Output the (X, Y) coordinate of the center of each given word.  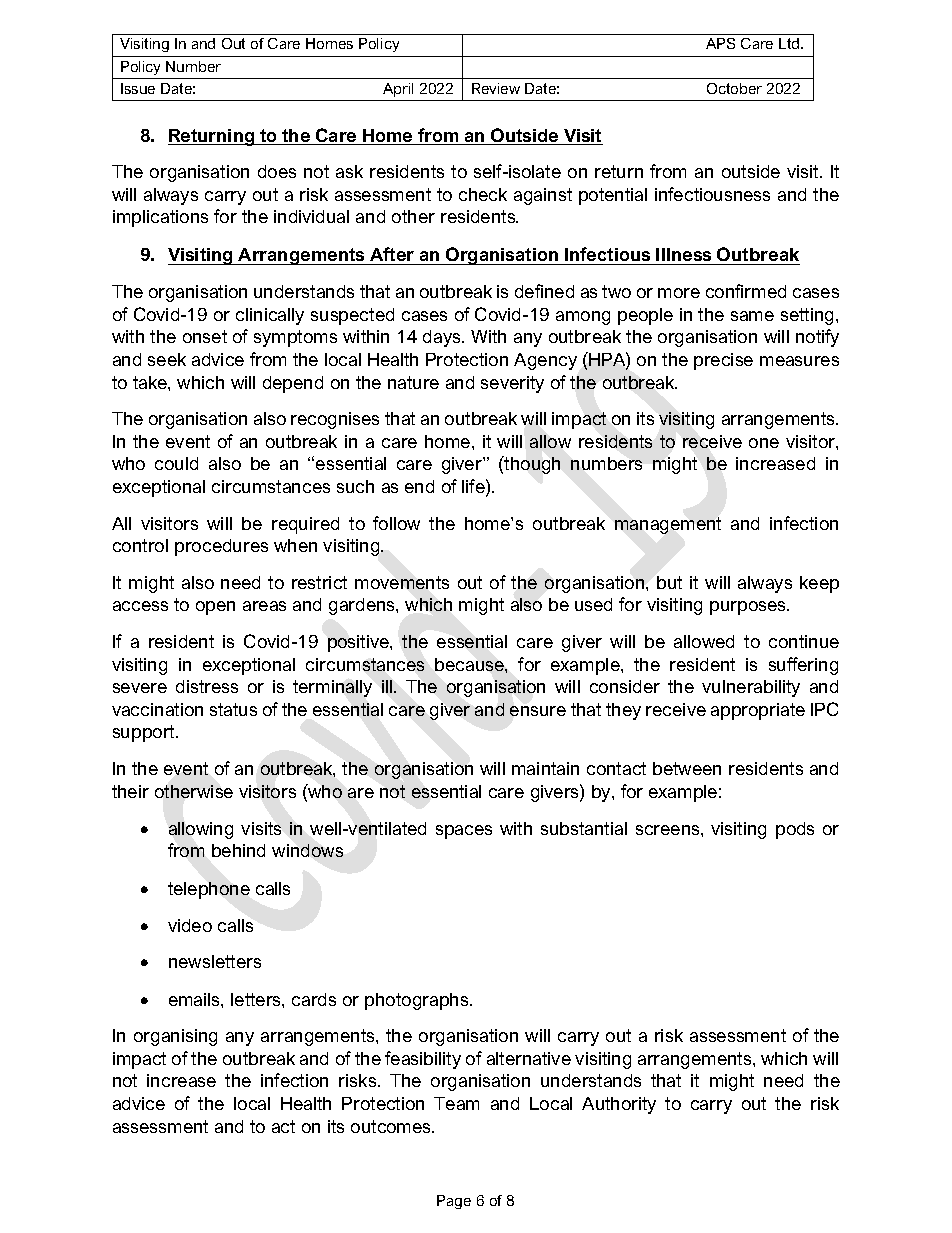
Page (454, 1202)
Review (496, 88)
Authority (619, 1105)
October (734, 88)
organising (175, 1037)
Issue (138, 88)
